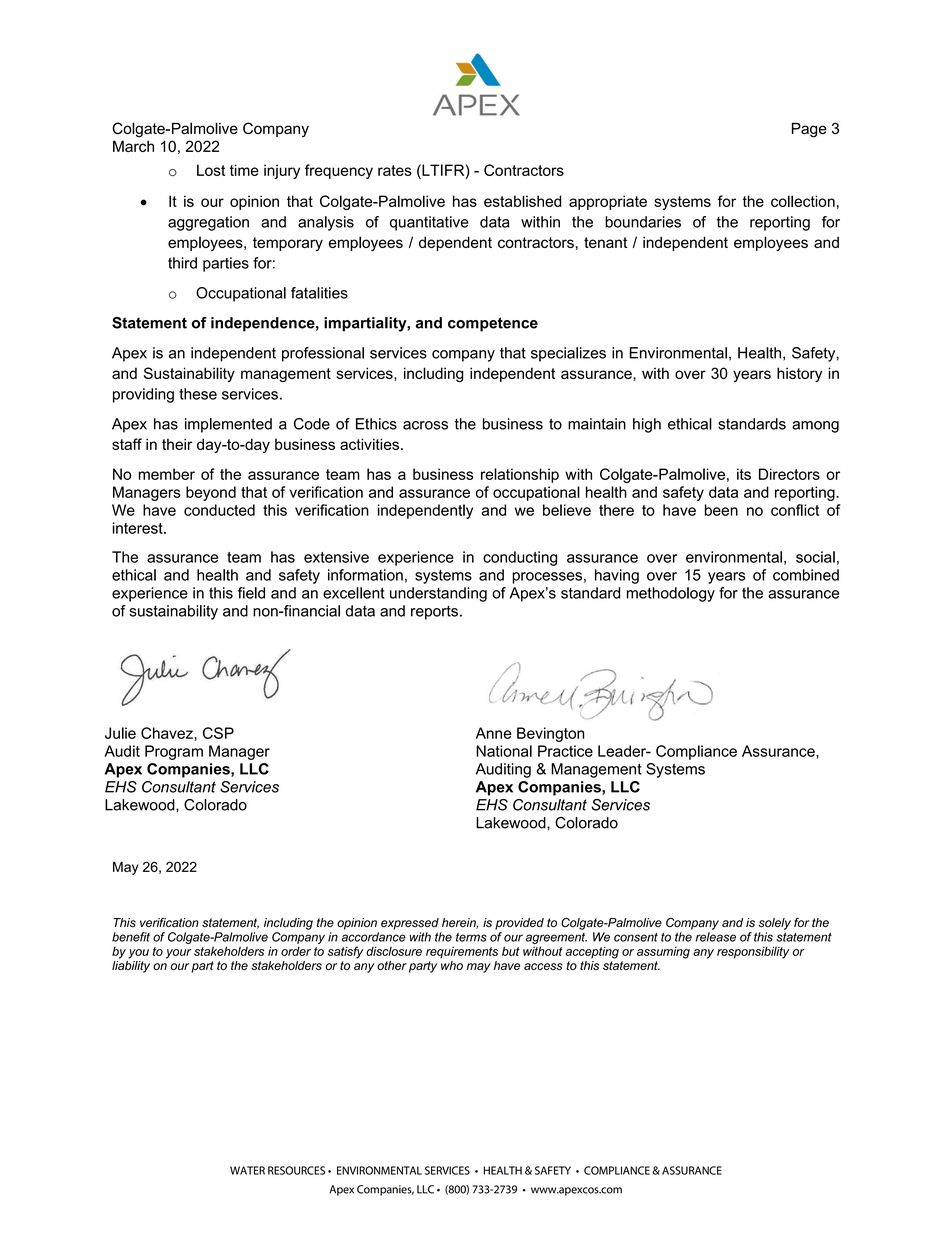 This document has width=952, height=1233. I want to click on WATER, so click(247, 1170).
